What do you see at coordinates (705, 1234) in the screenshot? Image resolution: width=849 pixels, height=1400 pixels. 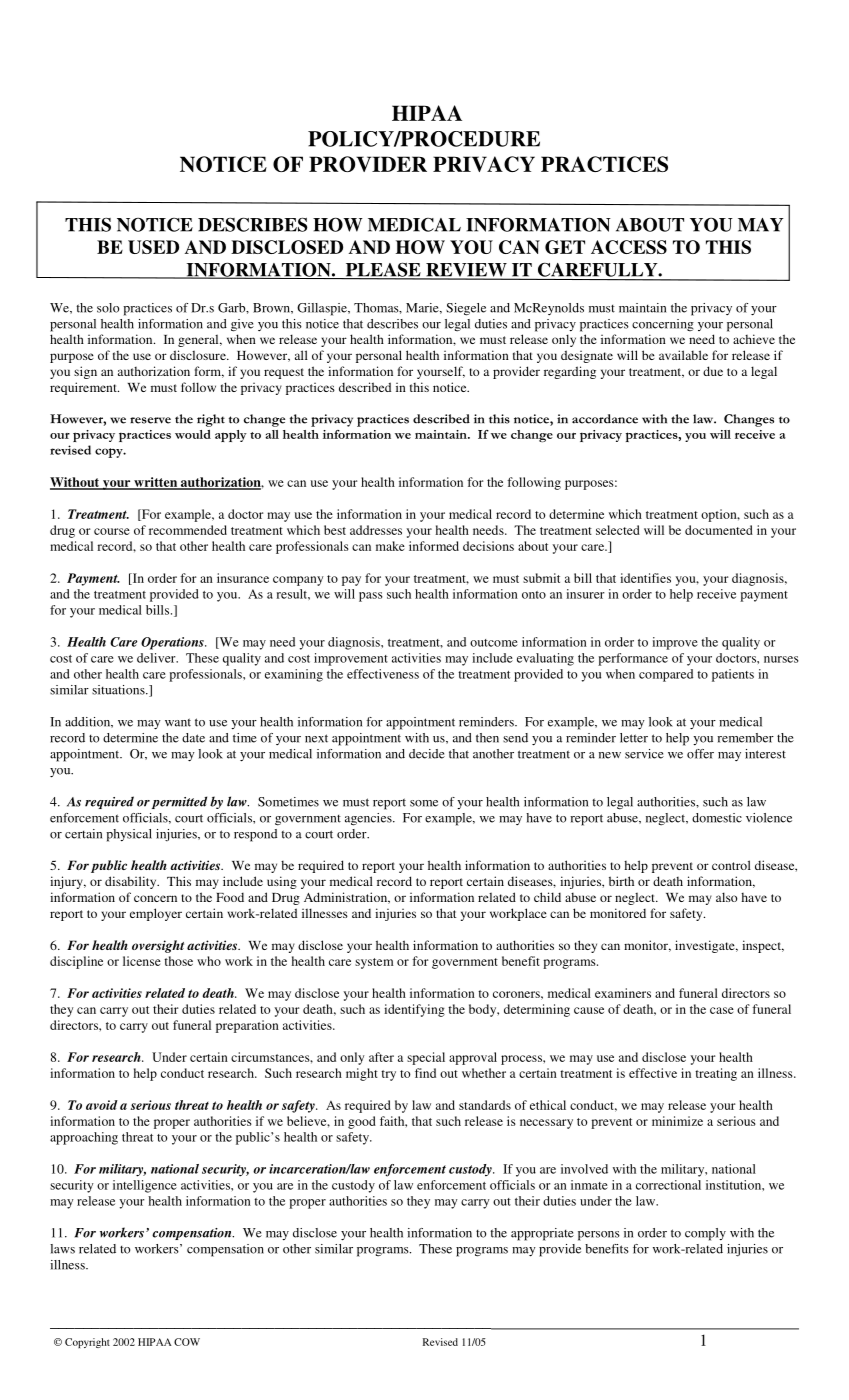 I see `comply` at bounding box center [705, 1234].
